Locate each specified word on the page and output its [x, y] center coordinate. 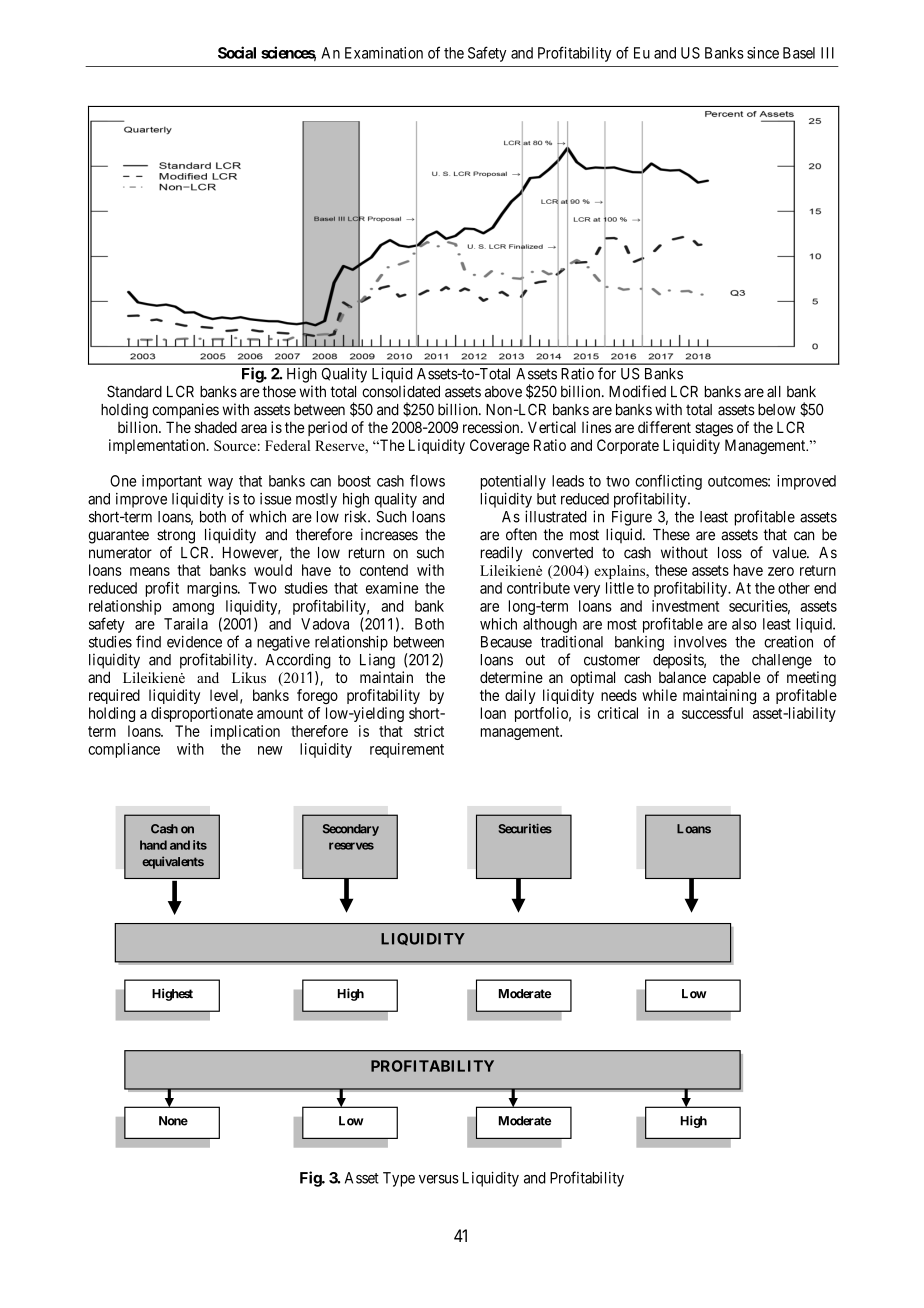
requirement [407, 750]
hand [153, 845]
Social [237, 52]
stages [714, 429]
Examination [384, 53]
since [763, 53]
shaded [215, 427]
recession [492, 427]
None [173, 1121]
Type [399, 1179]
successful [712, 713]
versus [439, 1179]
